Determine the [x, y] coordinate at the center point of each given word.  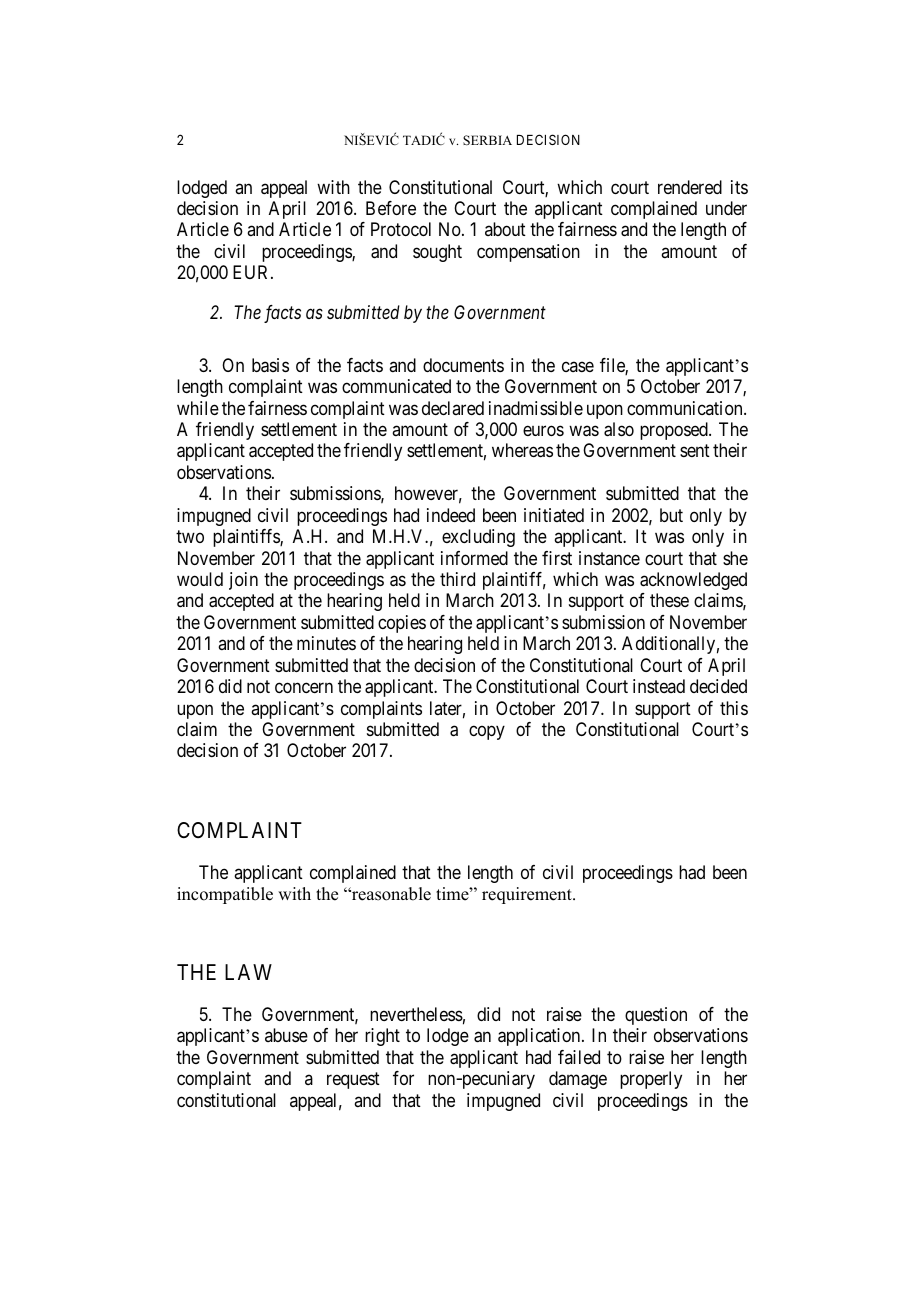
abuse [286, 1035]
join [243, 581]
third [457, 579]
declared [453, 408]
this [734, 708]
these [669, 600]
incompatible [225, 895]
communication [686, 408]
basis [270, 365]
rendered [690, 187]
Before [391, 208]
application [540, 1037]
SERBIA [487, 140]
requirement [528, 895]
